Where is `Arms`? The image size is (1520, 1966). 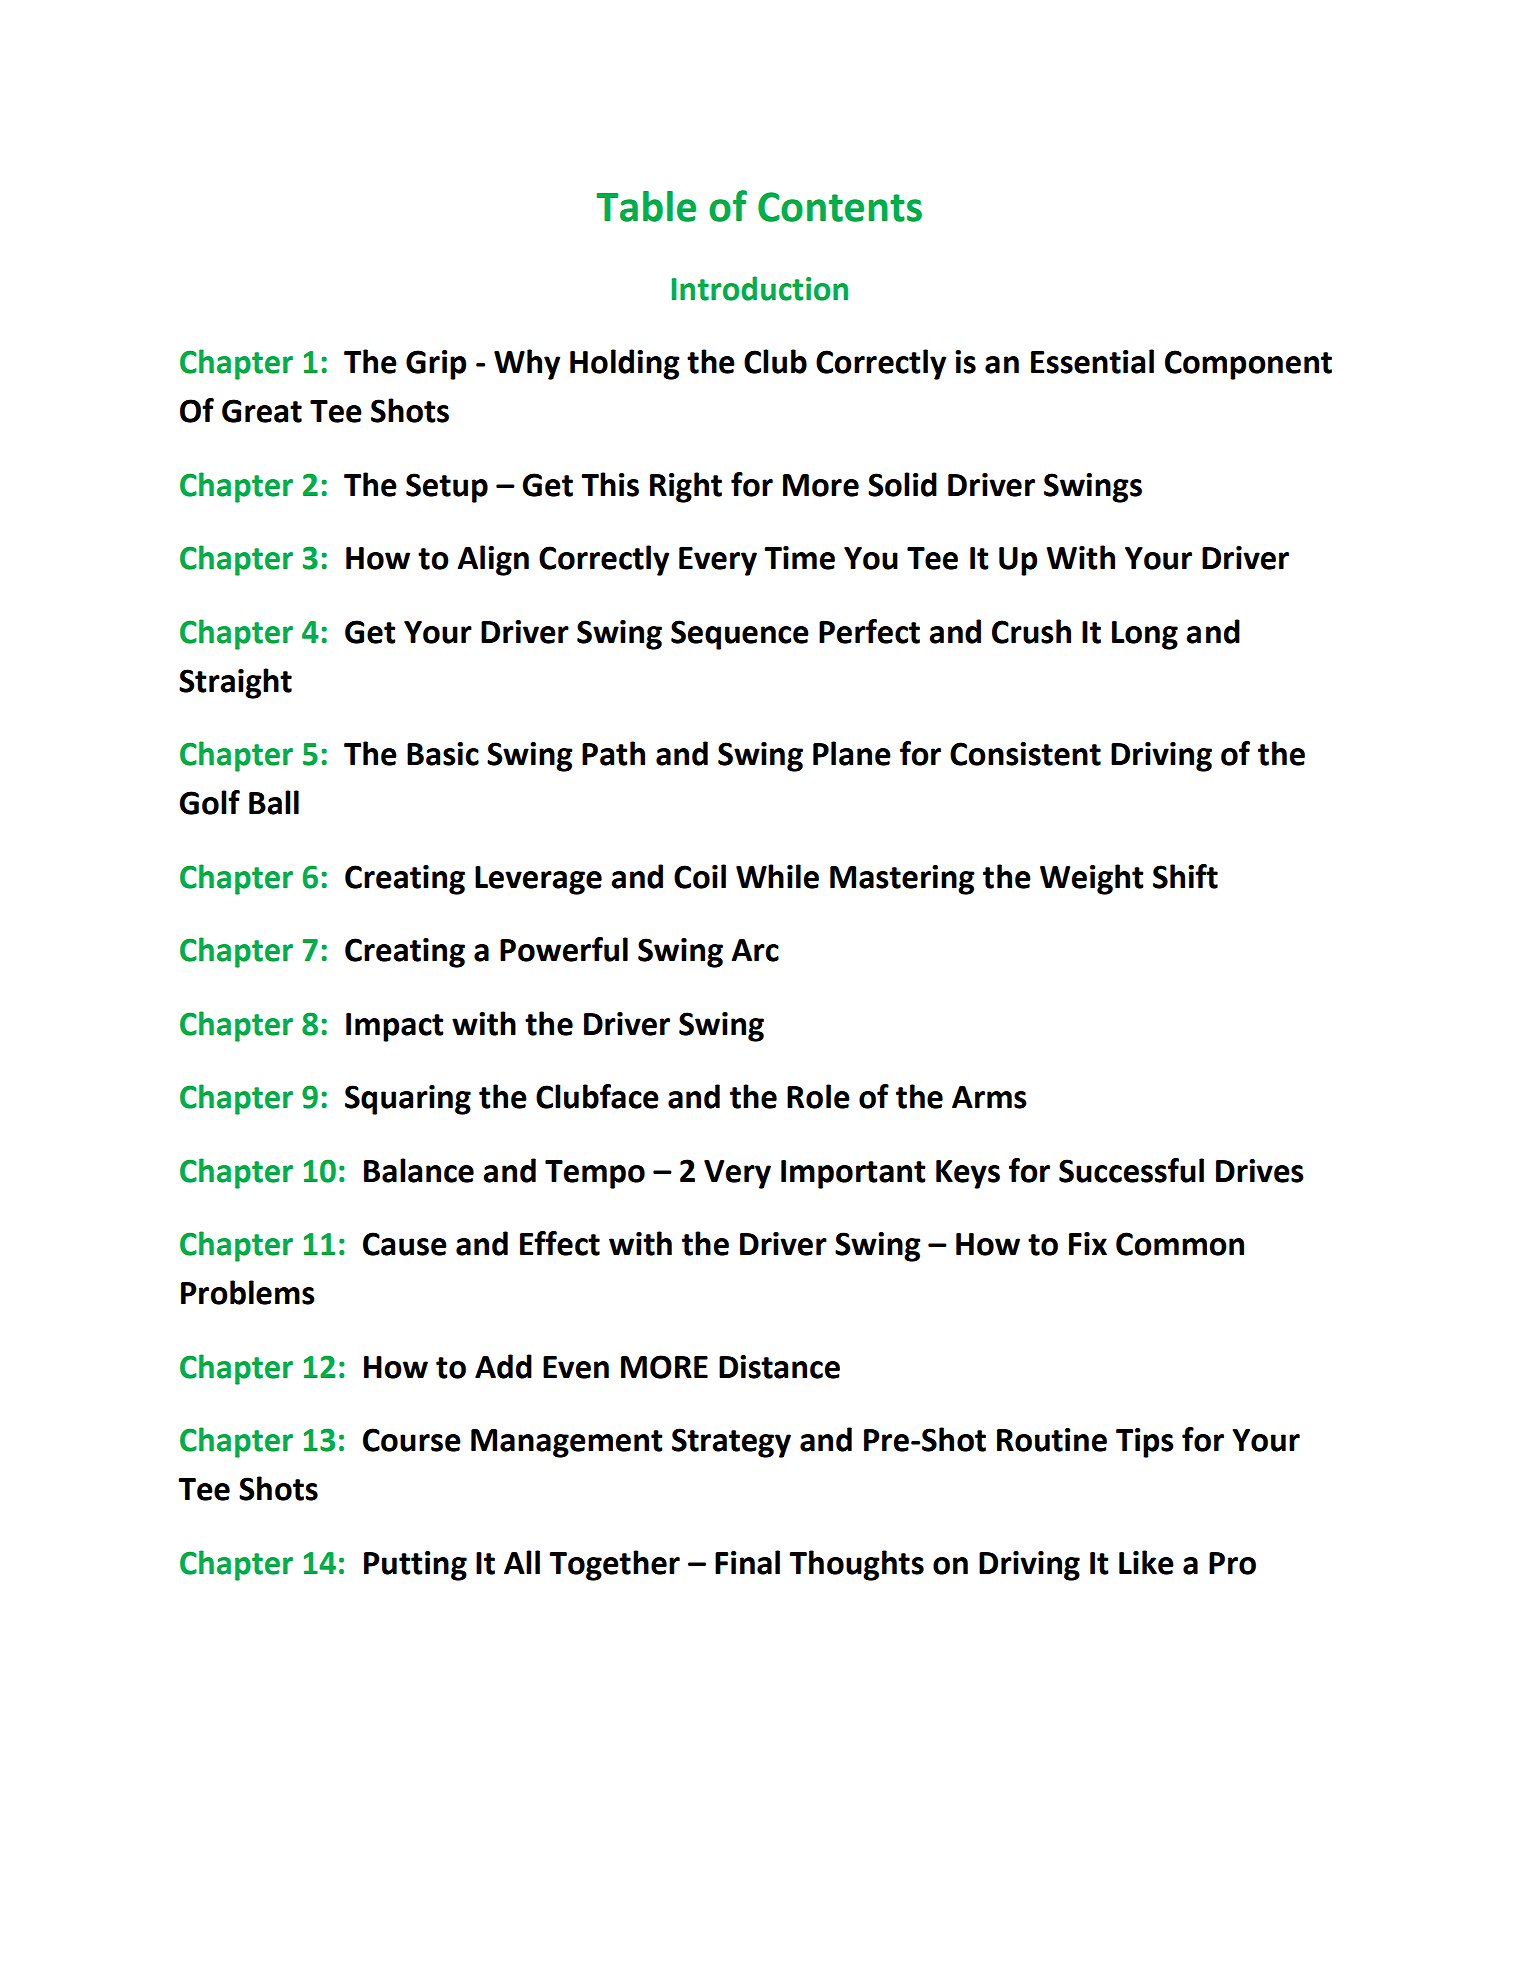
Arms is located at coordinates (989, 1097).
